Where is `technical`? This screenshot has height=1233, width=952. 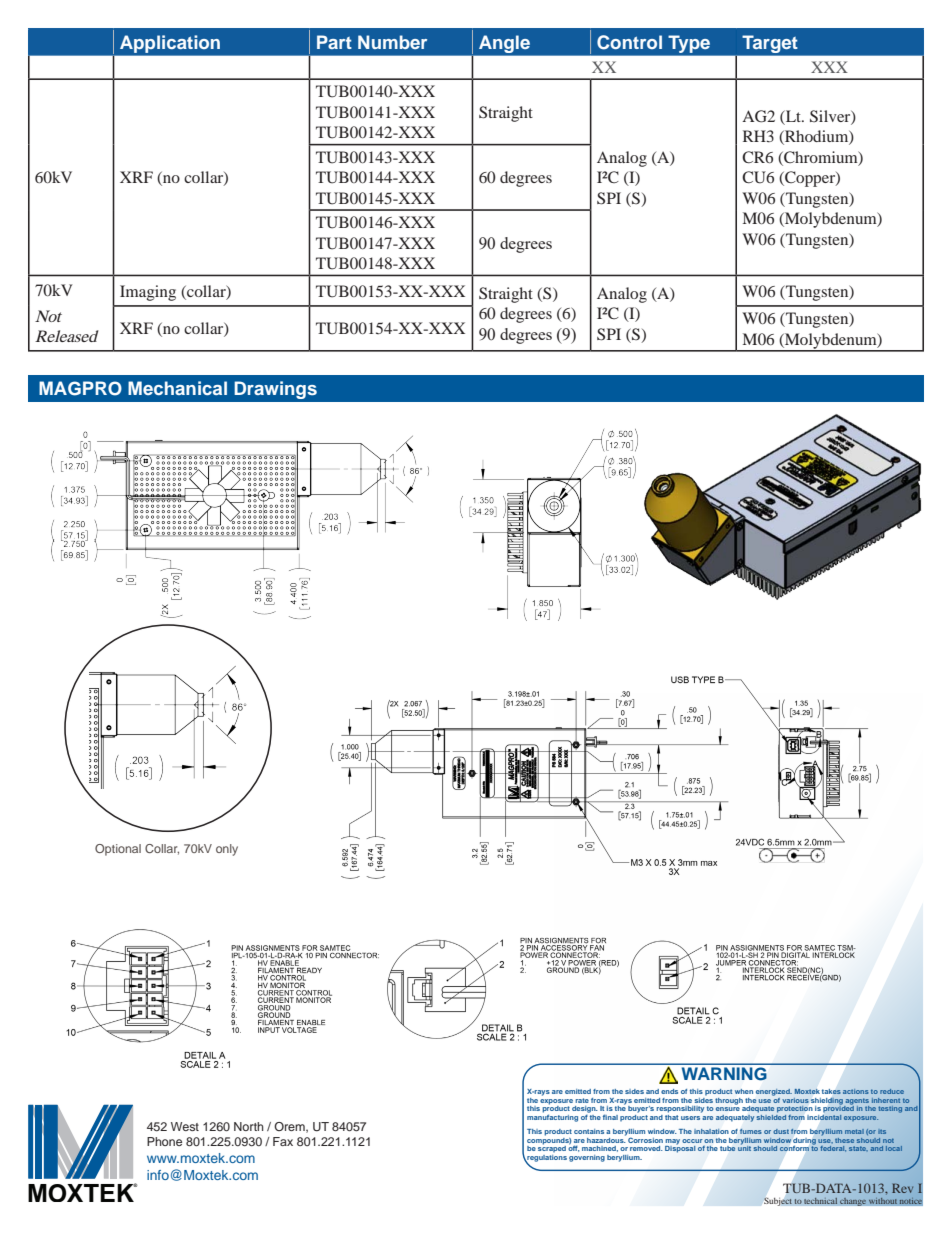
technical is located at coordinates (821, 1200).
